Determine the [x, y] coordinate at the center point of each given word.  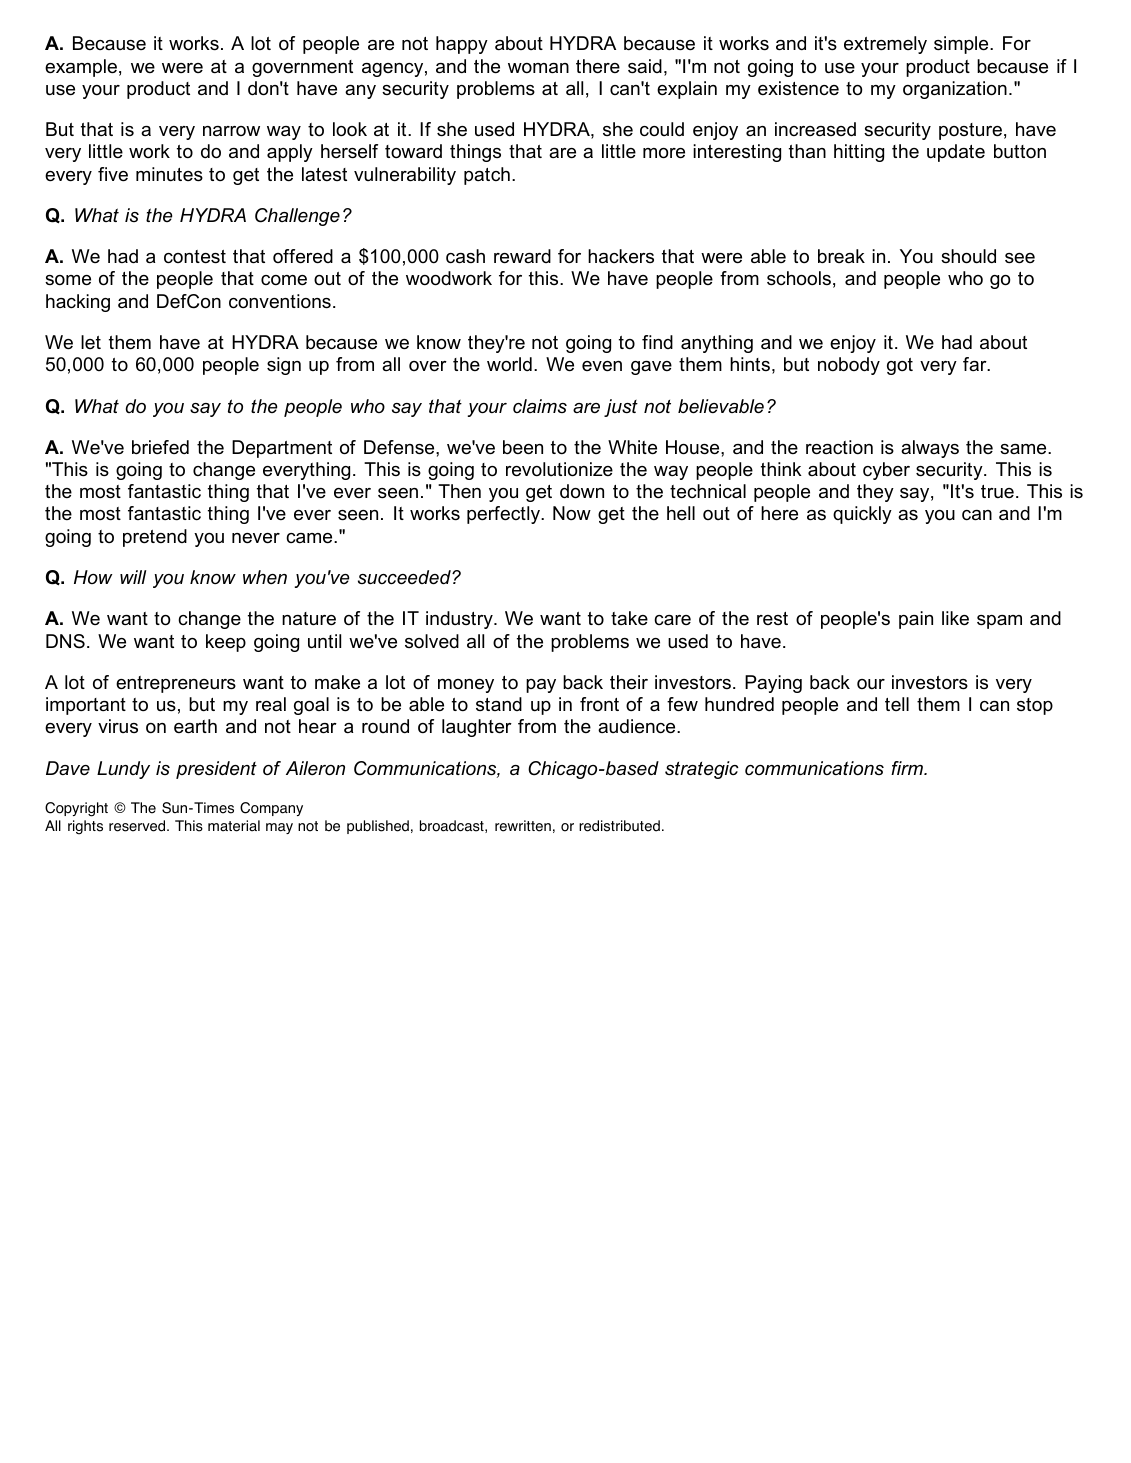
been [523, 447]
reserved [138, 826]
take [629, 618]
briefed [160, 447]
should [968, 256]
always [930, 449]
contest [195, 257]
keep [226, 643]
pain [916, 620]
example [81, 68]
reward [522, 256]
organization [955, 90]
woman [538, 68]
